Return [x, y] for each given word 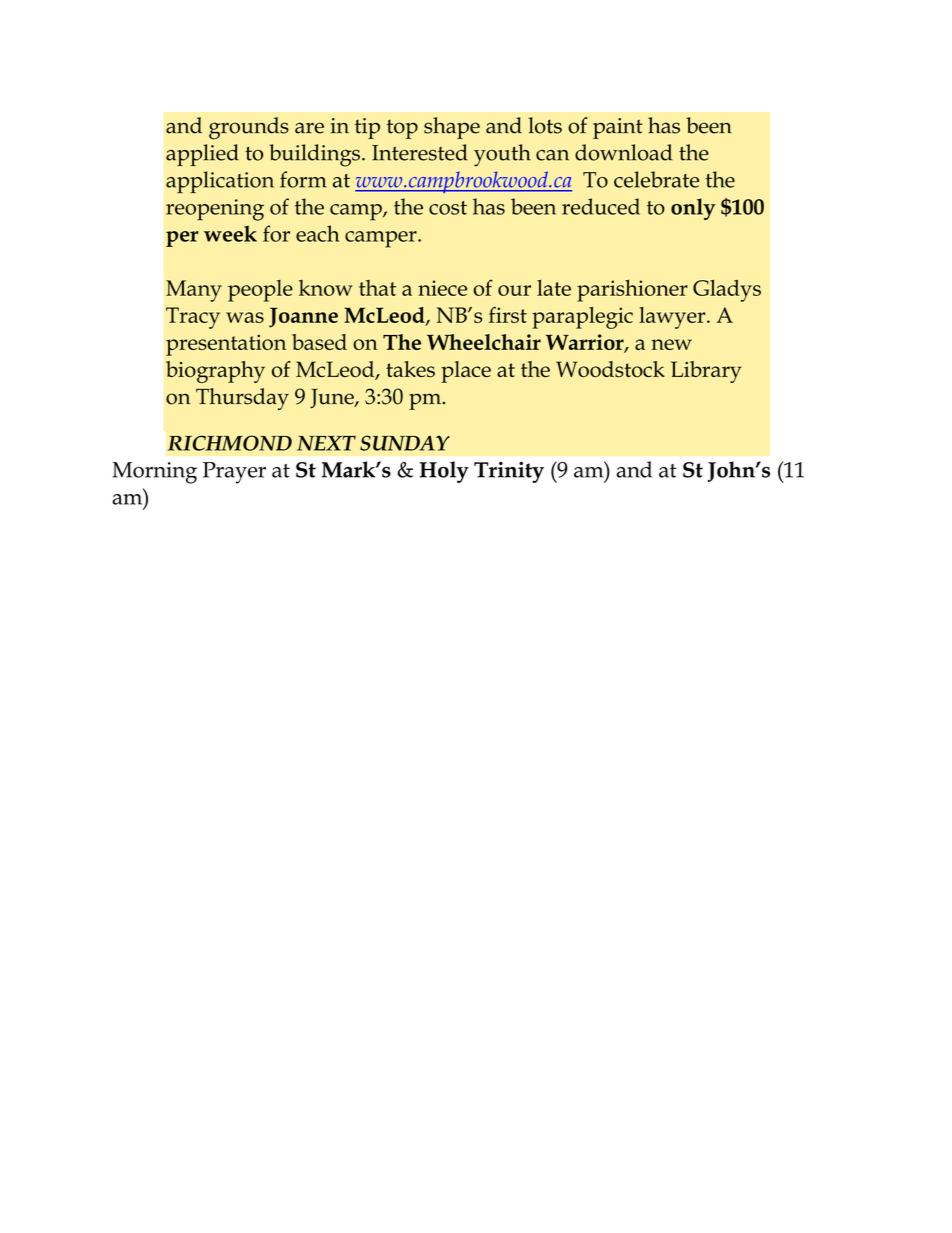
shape [452, 128]
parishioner [632, 291]
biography [215, 372]
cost [448, 208]
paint [618, 128]
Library [706, 372]
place [466, 372]
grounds [249, 128]
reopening [215, 210]
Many [194, 291]
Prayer [234, 473]
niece [442, 288]
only [693, 209]
